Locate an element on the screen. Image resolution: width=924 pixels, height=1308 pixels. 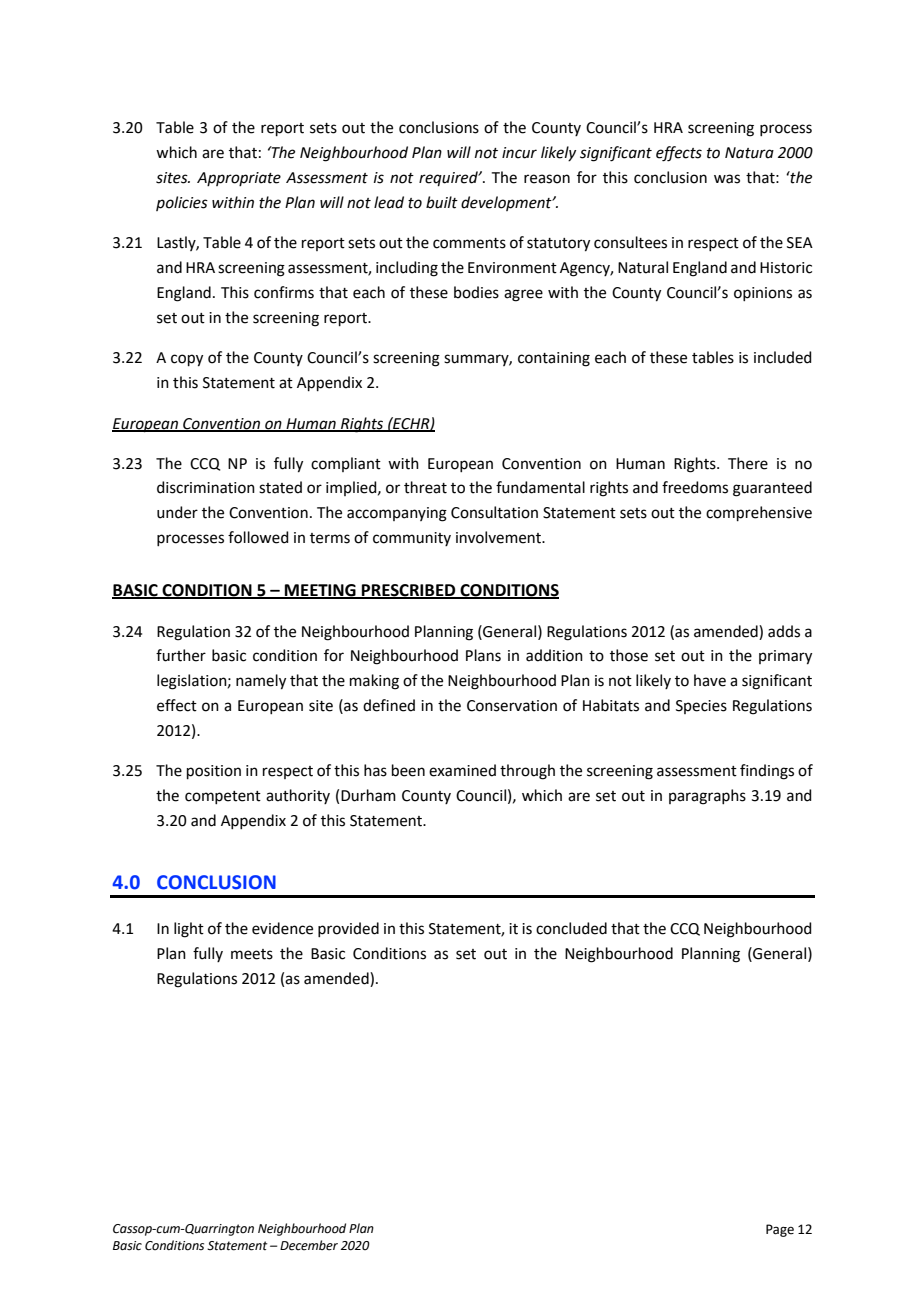
December is located at coordinates (309, 1245).
